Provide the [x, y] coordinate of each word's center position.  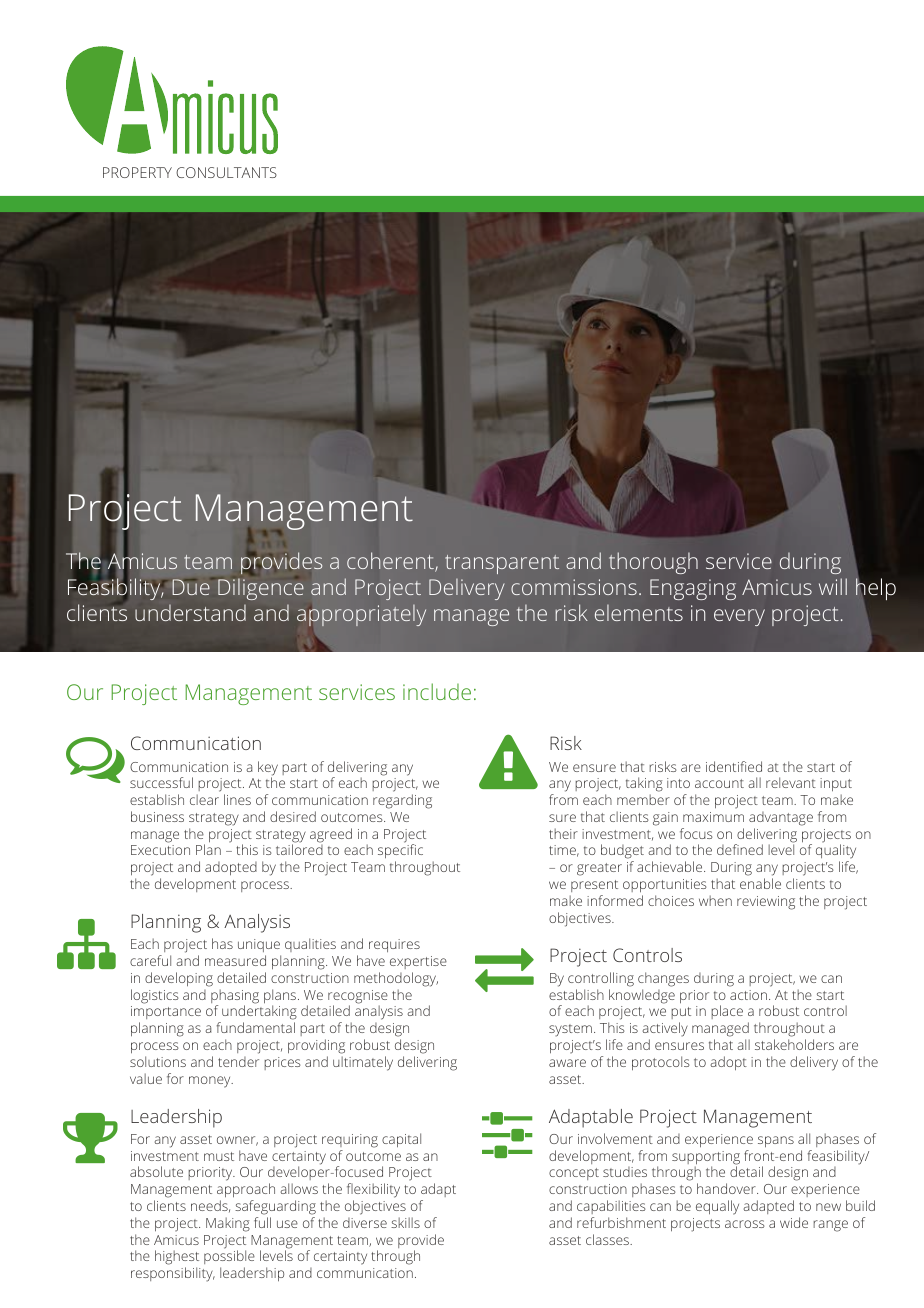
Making [228, 1224]
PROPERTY [137, 172]
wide [794, 1222]
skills [405, 1222]
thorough [653, 563]
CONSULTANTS [226, 172]
